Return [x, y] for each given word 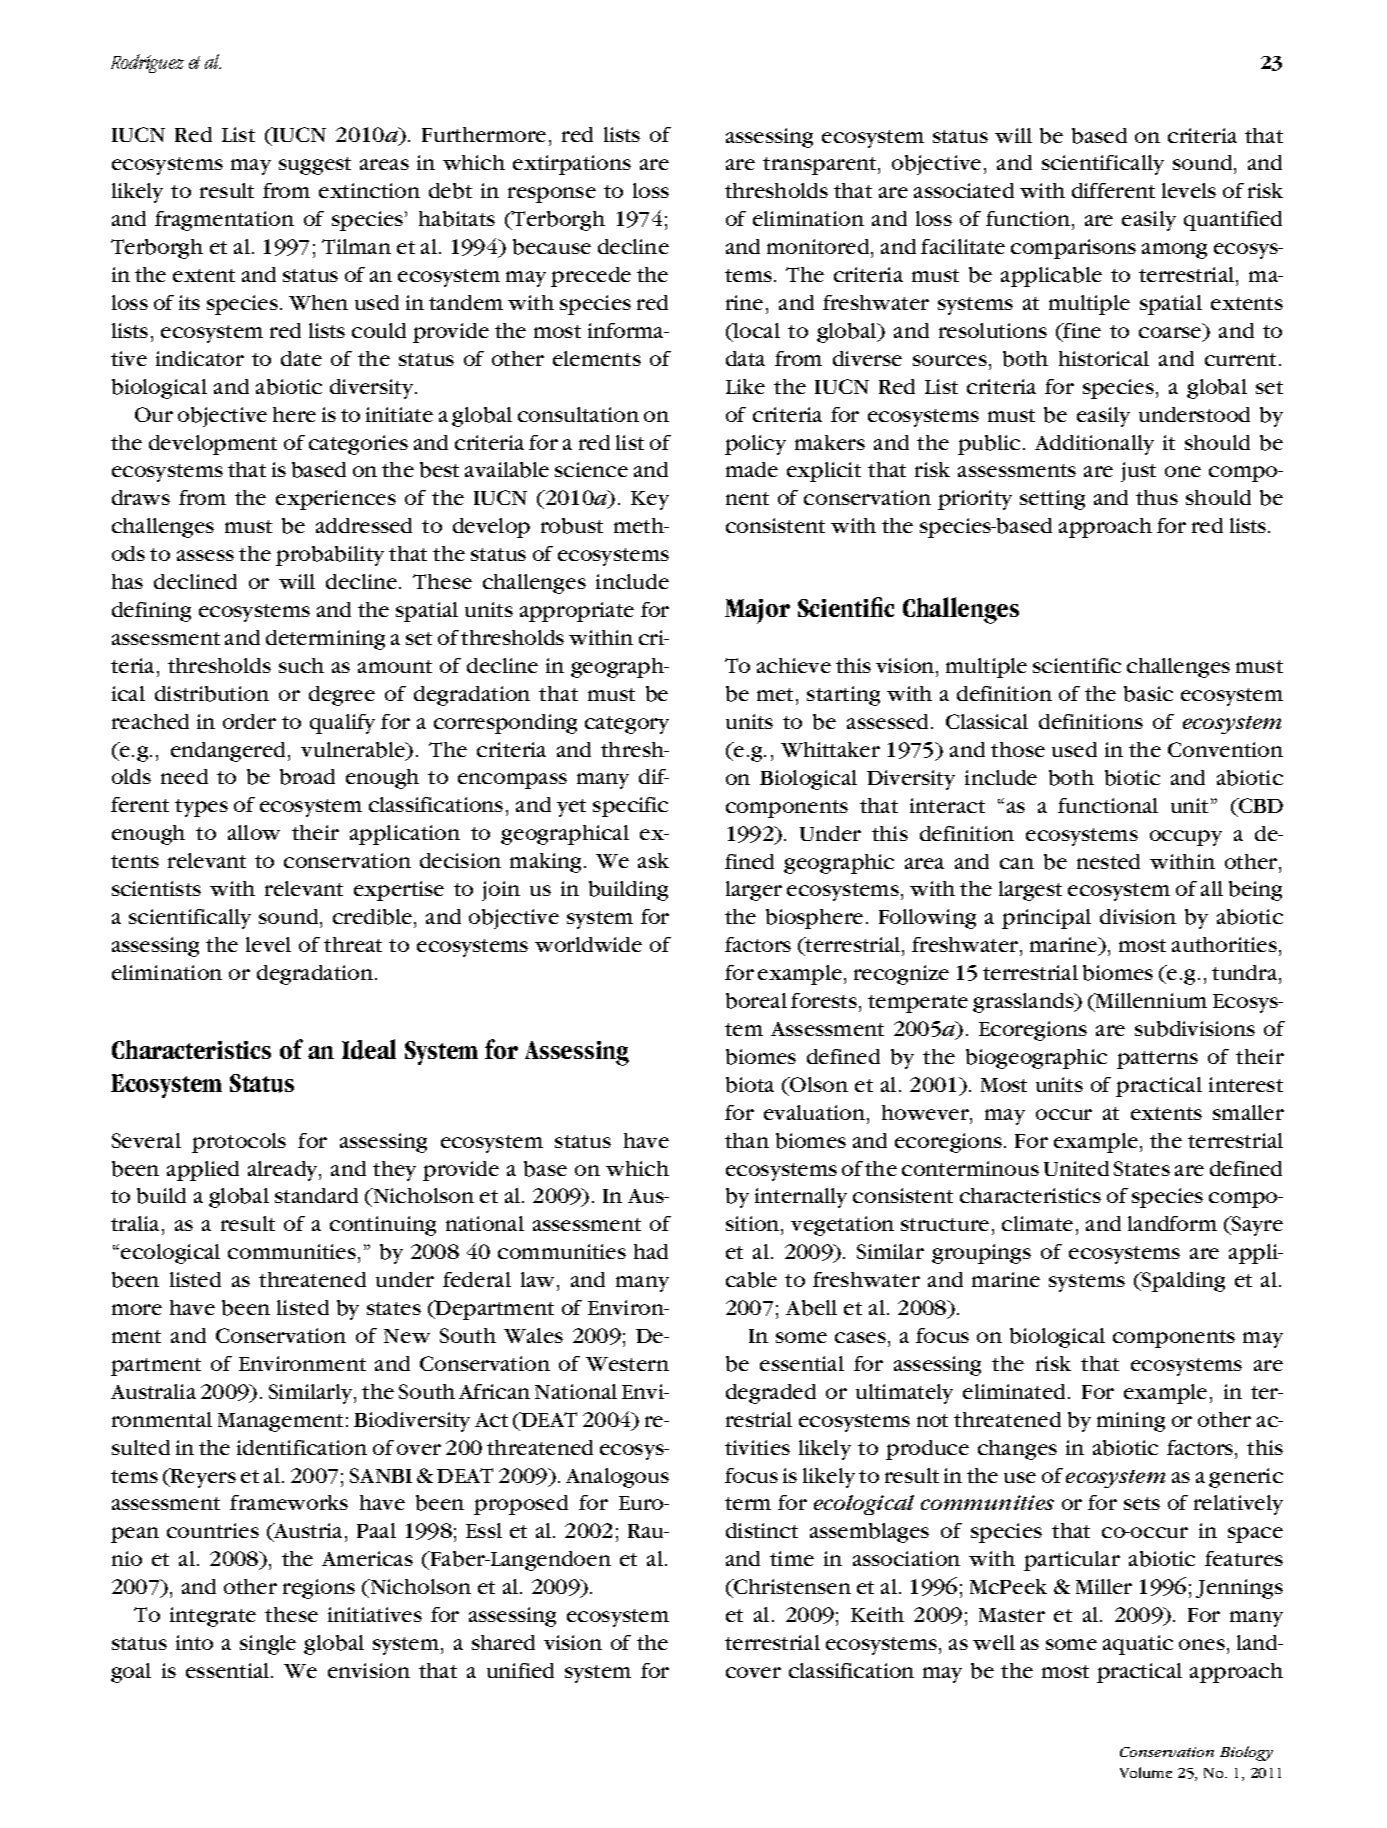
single [268, 1645]
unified [520, 1670]
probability [330, 556]
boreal [756, 1001]
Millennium [1150, 1002]
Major [757, 611]
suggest [315, 166]
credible [372, 917]
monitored [819, 246]
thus [1157, 497]
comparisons [1073, 249]
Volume [1146, 1772]
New [407, 1336]
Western [627, 1364]
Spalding [1182, 1282]
